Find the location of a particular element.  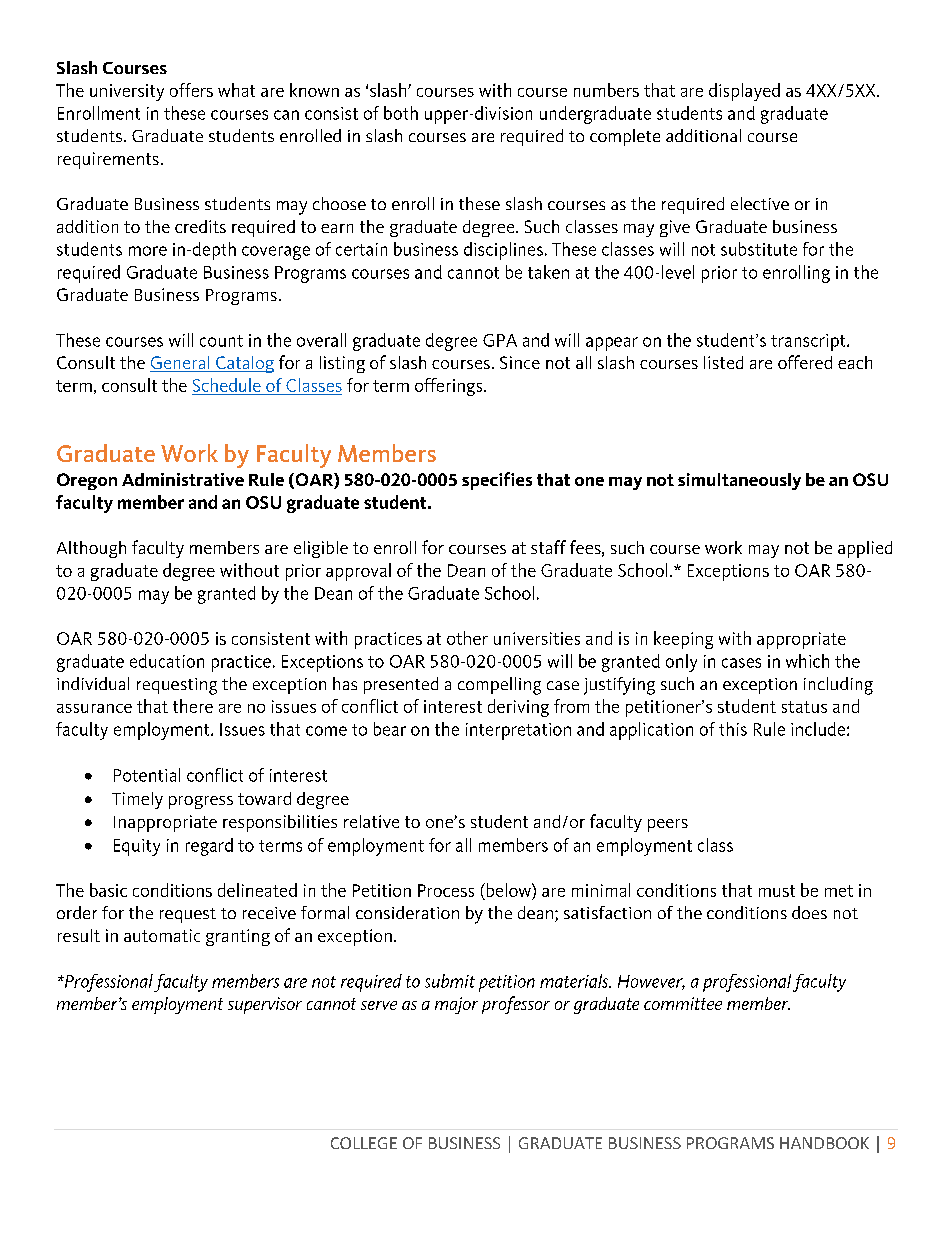

which is located at coordinates (807, 661).
